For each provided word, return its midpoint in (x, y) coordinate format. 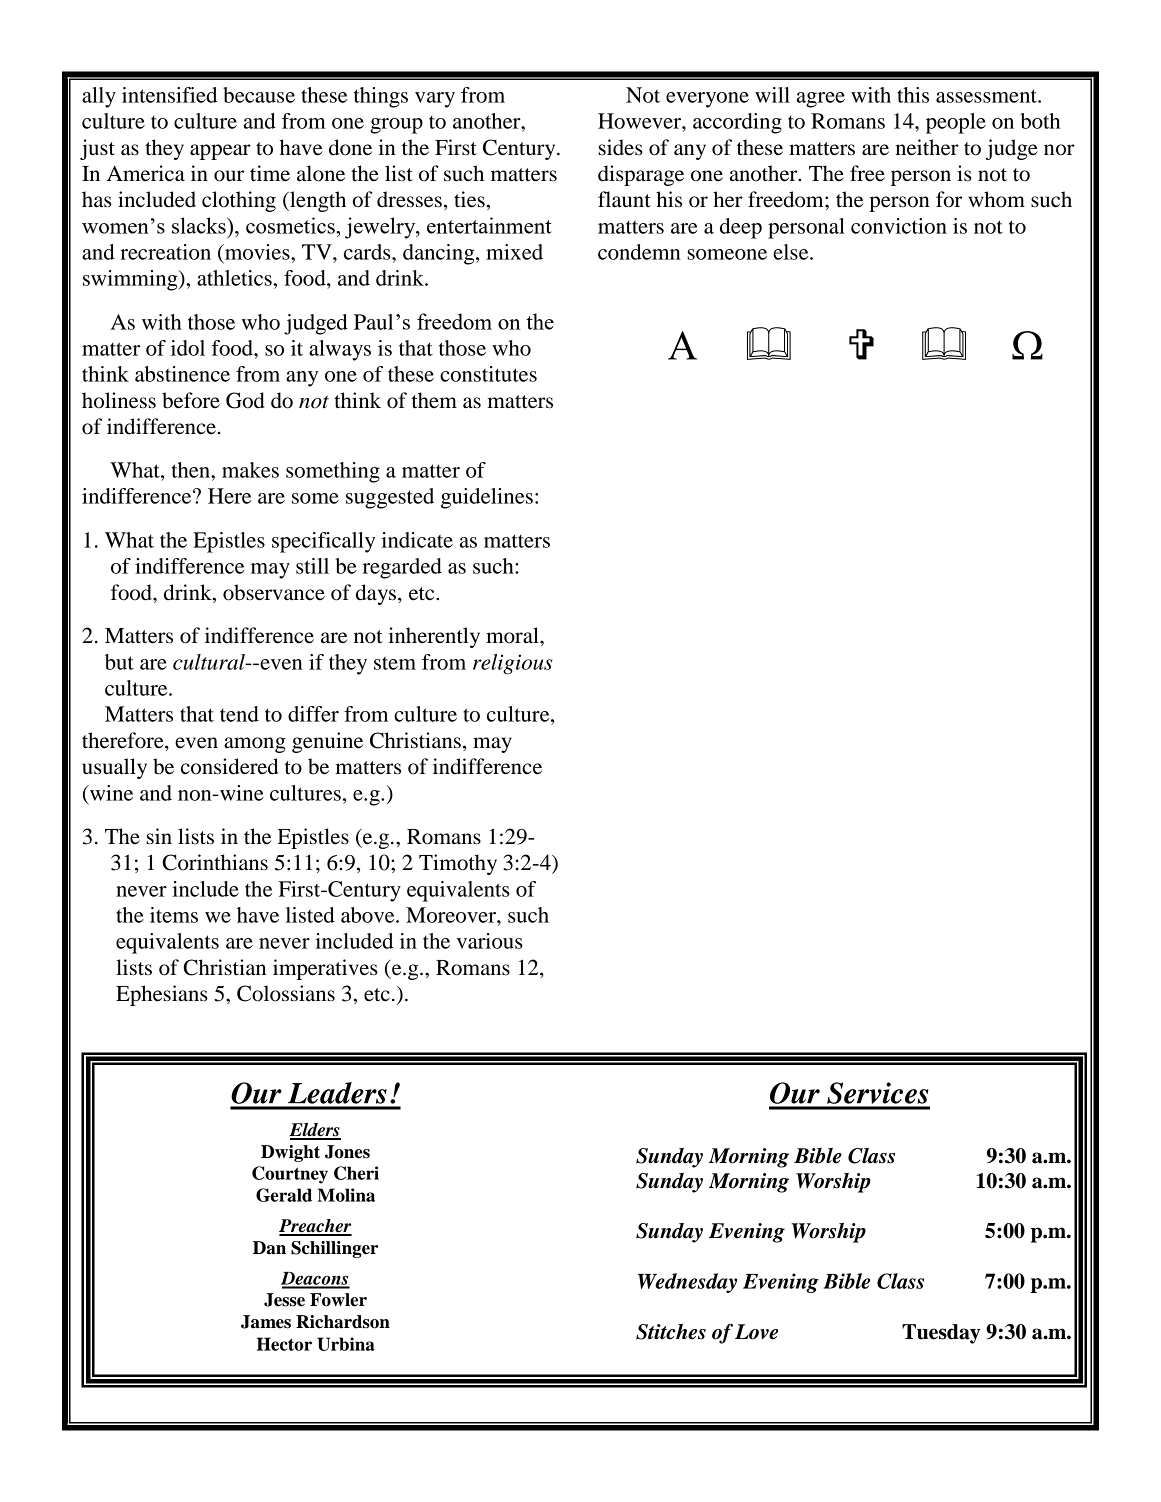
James (266, 1322)
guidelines (487, 498)
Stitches (671, 1332)
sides (621, 147)
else (792, 252)
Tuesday (941, 1334)
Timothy (458, 864)
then (192, 470)
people (956, 123)
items (174, 915)
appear (220, 152)
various (490, 941)
